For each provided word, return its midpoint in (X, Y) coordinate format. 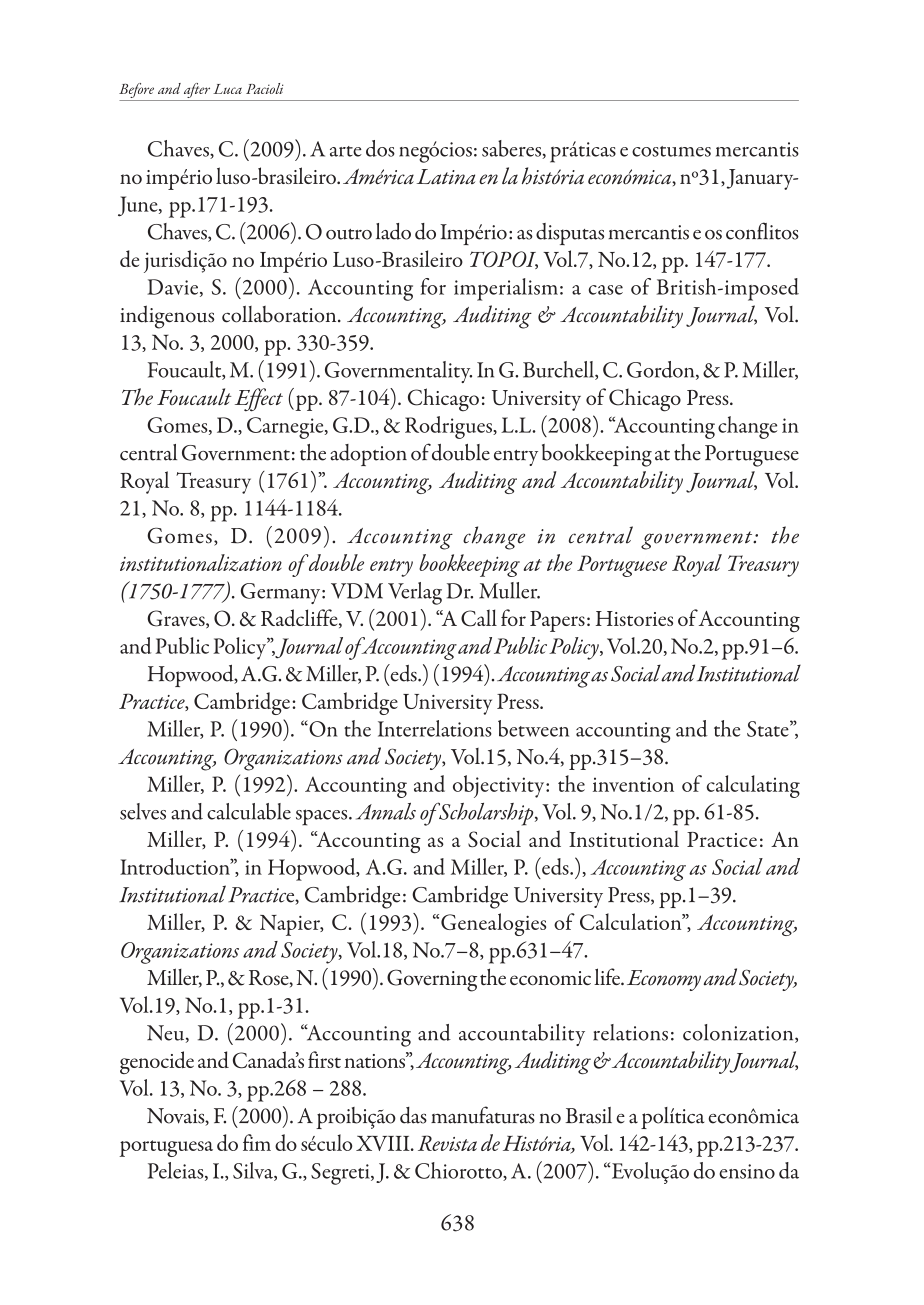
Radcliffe (300, 618)
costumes (671, 151)
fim (257, 1142)
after (197, 92)
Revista (447, 1143)
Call (479, 618)
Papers (557, 621)
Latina (446, 177)
